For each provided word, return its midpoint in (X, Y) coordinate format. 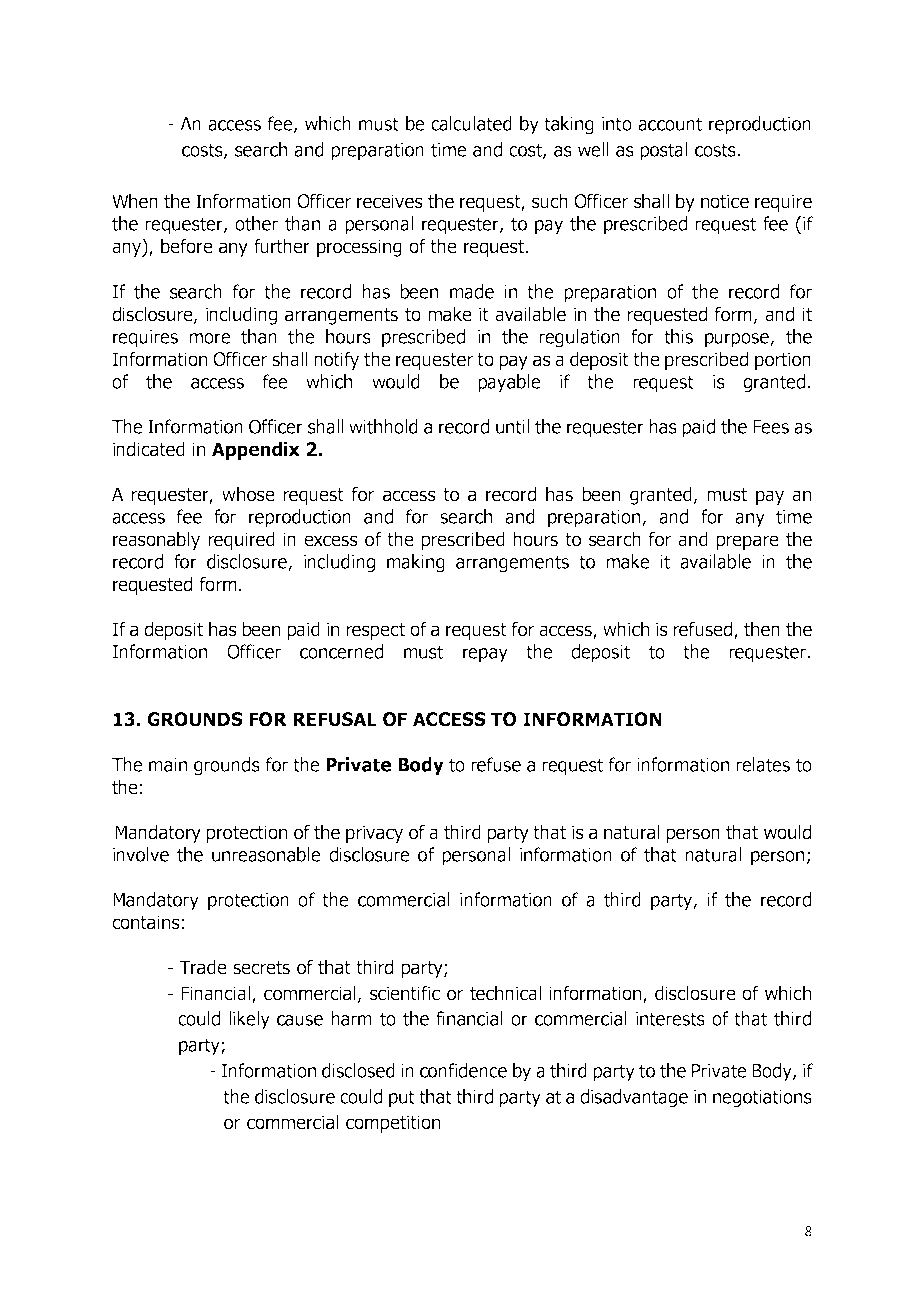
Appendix (256, 450)
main (168, 765)
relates (763, 764)
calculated (471, 123)
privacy (374, 834)
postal (663, 151)
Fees (771, 427)
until (512, 426)
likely (250, 1020)
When (135, 201)
